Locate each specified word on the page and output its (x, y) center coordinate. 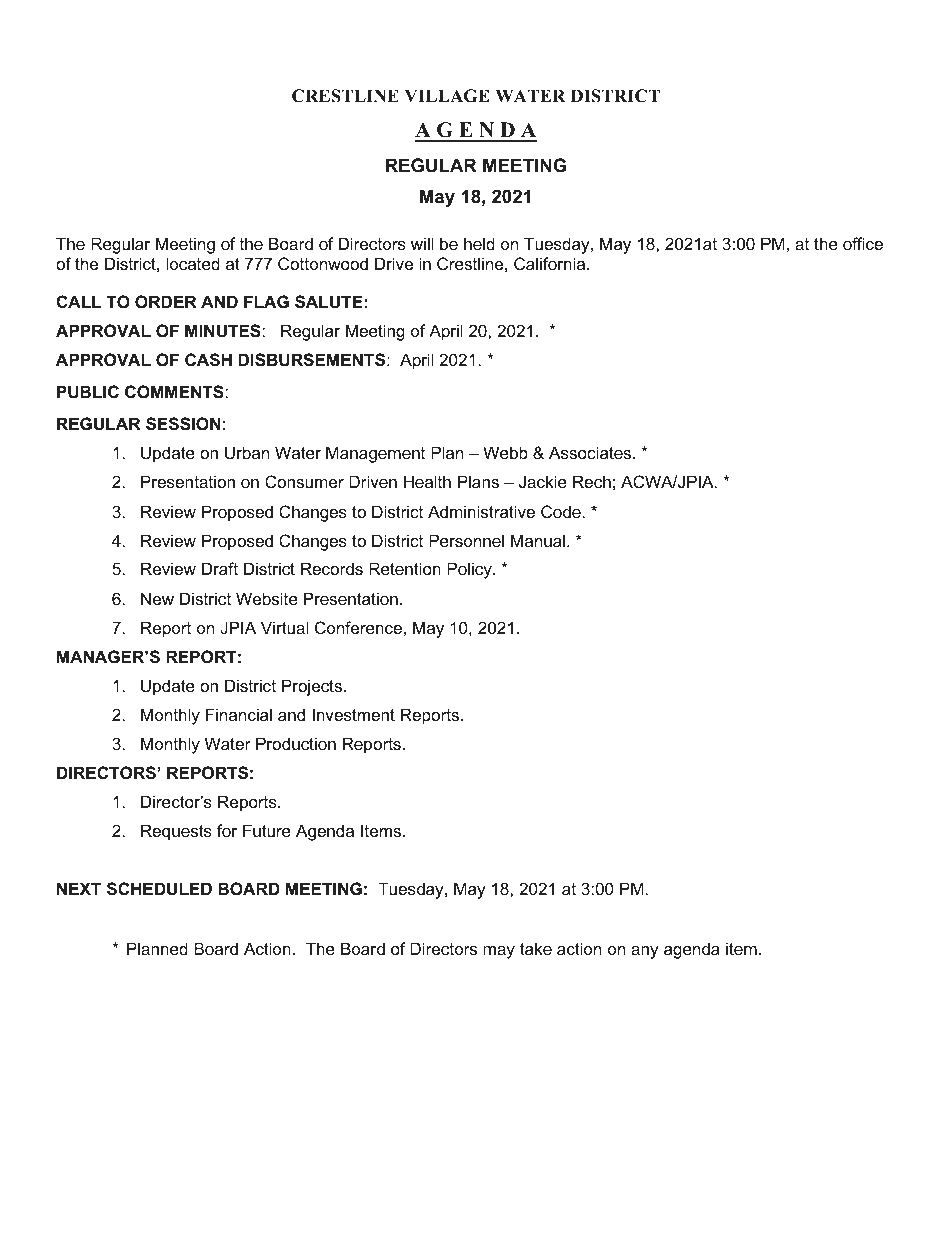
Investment (354, 714)
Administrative (481, 511)
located (193, 263)
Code (561, 511)
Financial (239, 714)
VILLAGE (447, 96)
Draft (220, 568)
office (863, 243)
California (551, 263)
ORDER (166, 301)
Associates (591, 452)
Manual (538, 540)
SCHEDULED (159, 889)
